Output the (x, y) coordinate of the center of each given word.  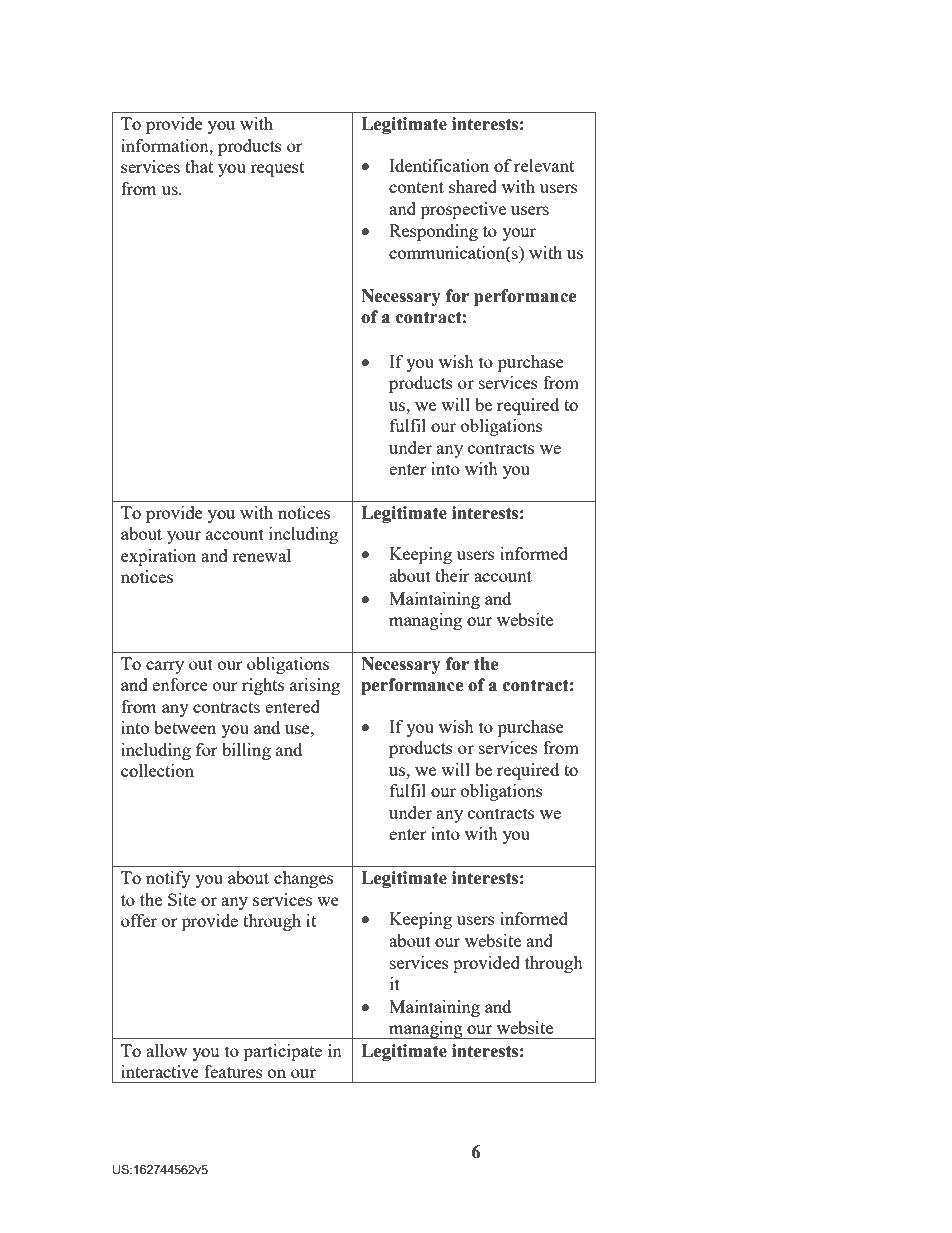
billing (246, 751)
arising (315, 686)
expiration (158, 557)
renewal (261, 555)
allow (166, 1050)
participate (283, 1052)
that (199, 166)
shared (473, 186)
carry (165, 667)
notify (168, 879)
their (452, 575)
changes (303, 879)
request (277, 169)
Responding (433, 232)
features (233, 1071)
